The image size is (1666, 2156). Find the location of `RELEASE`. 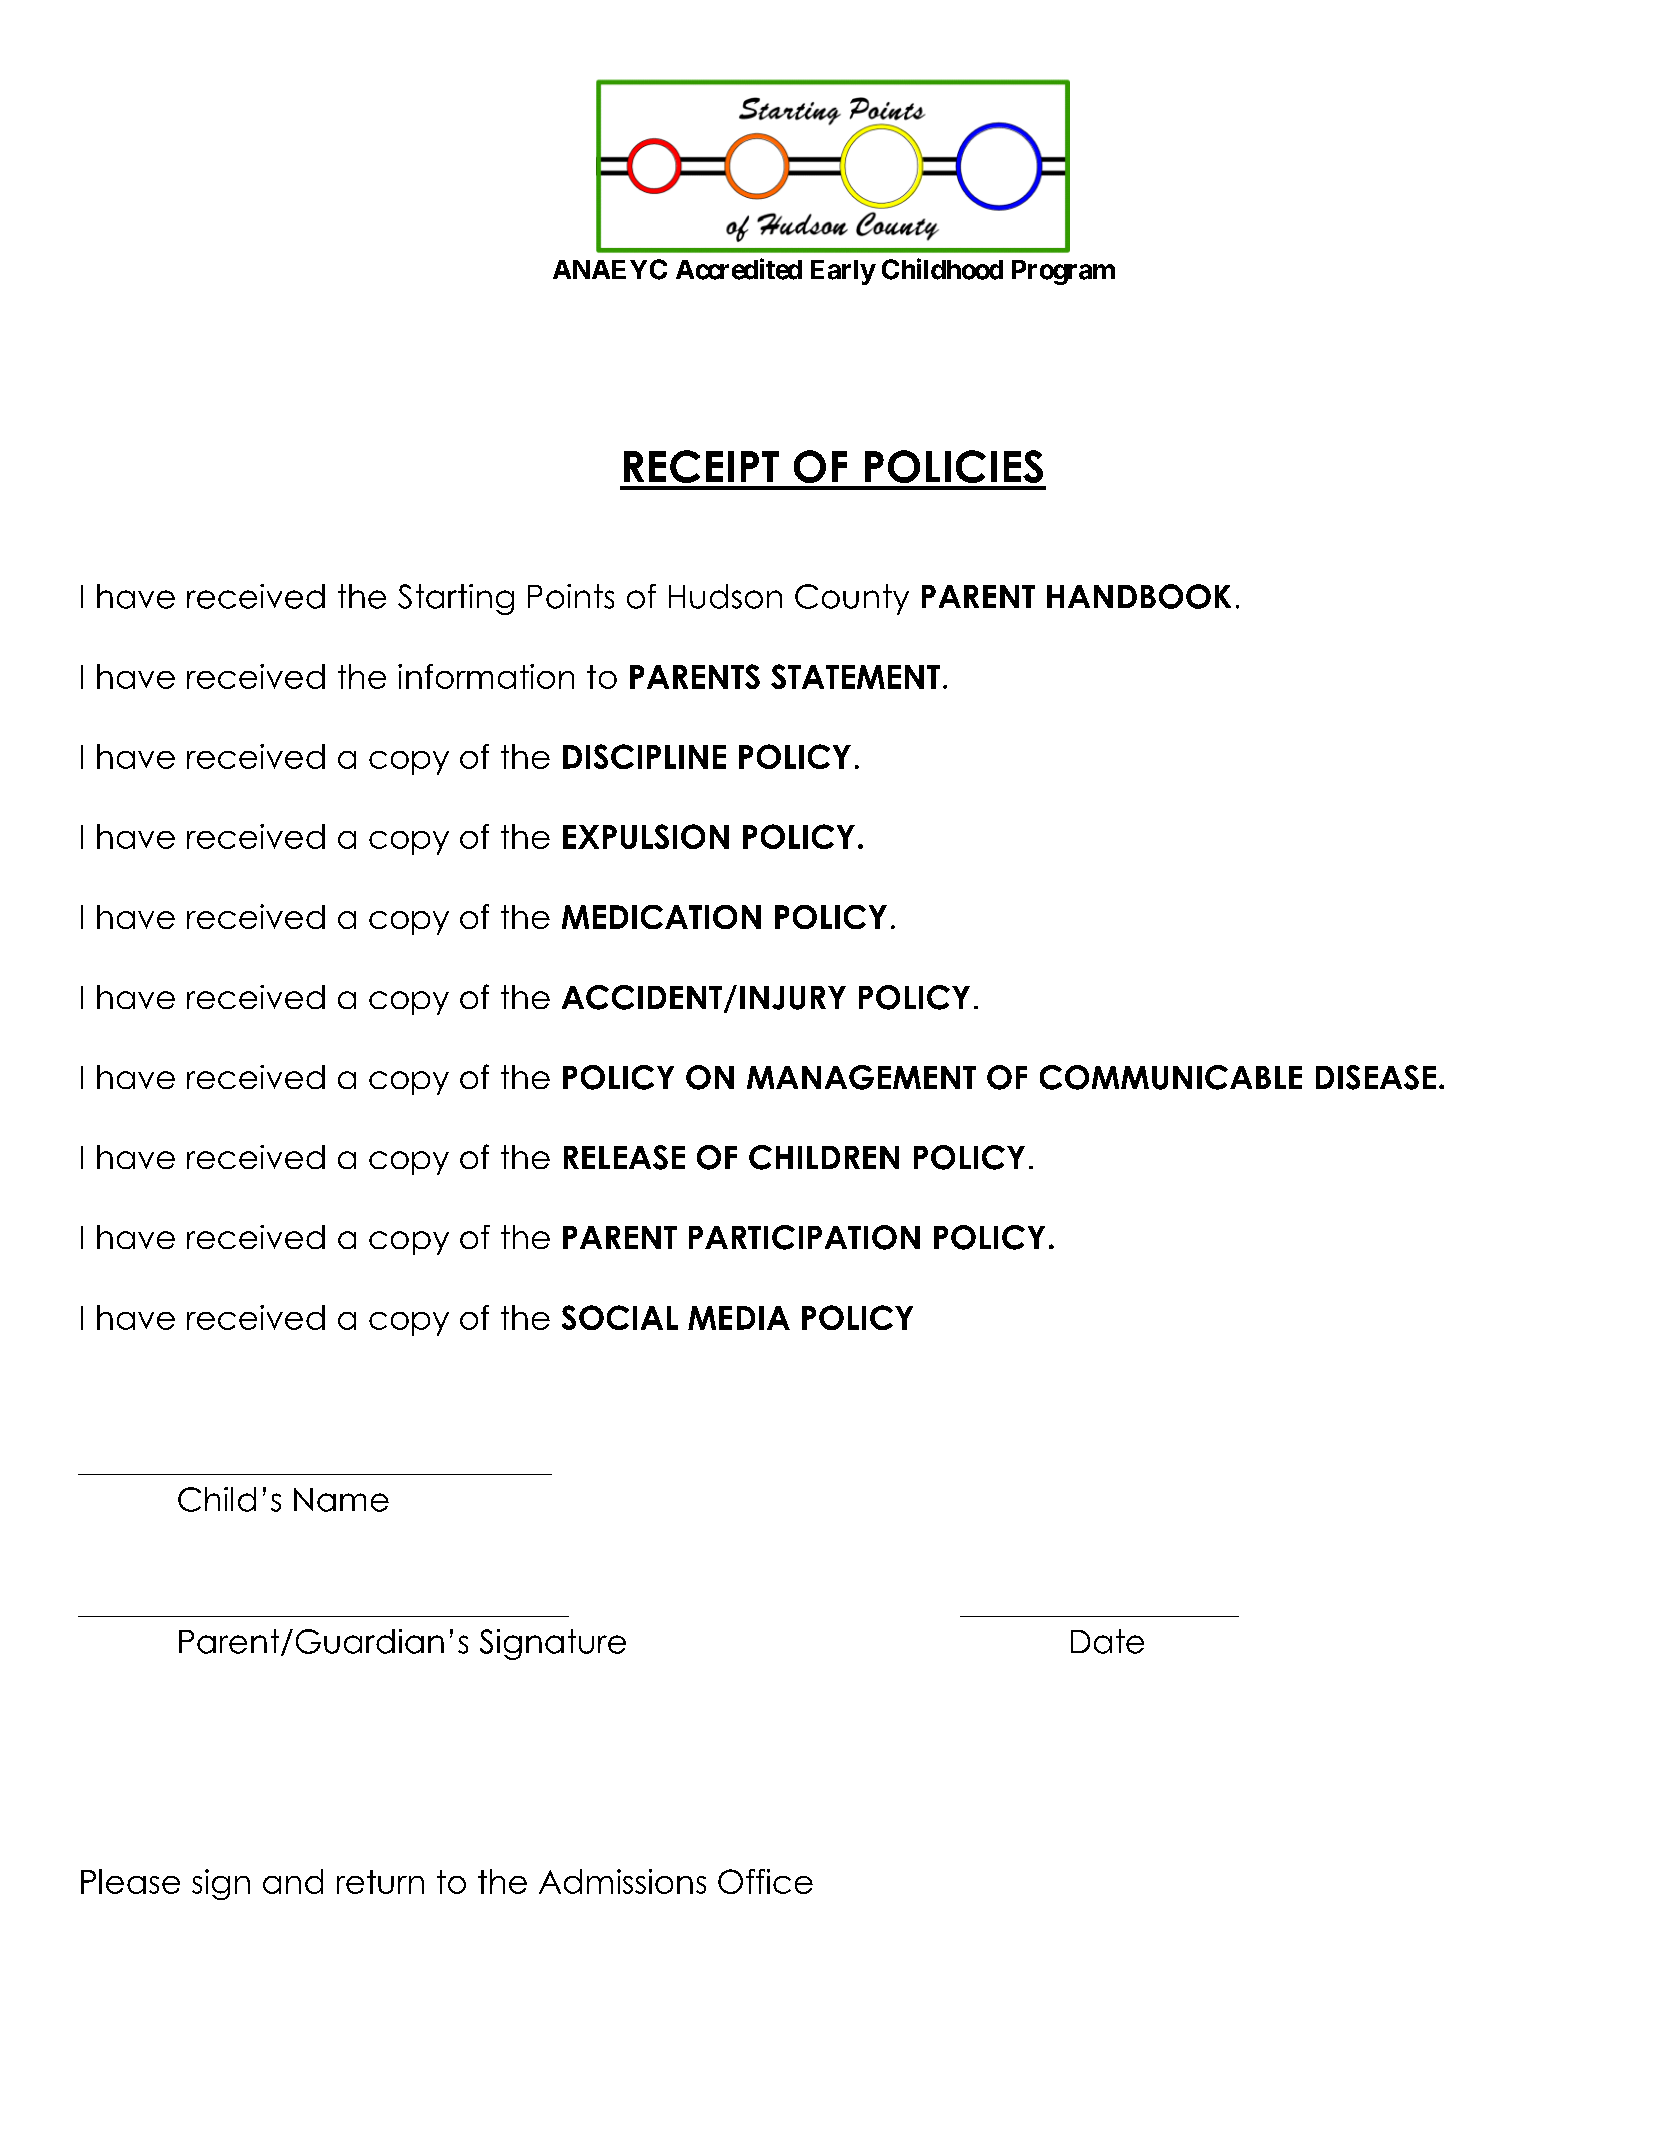

RELEASE is located at coordinates (624, 1157).
